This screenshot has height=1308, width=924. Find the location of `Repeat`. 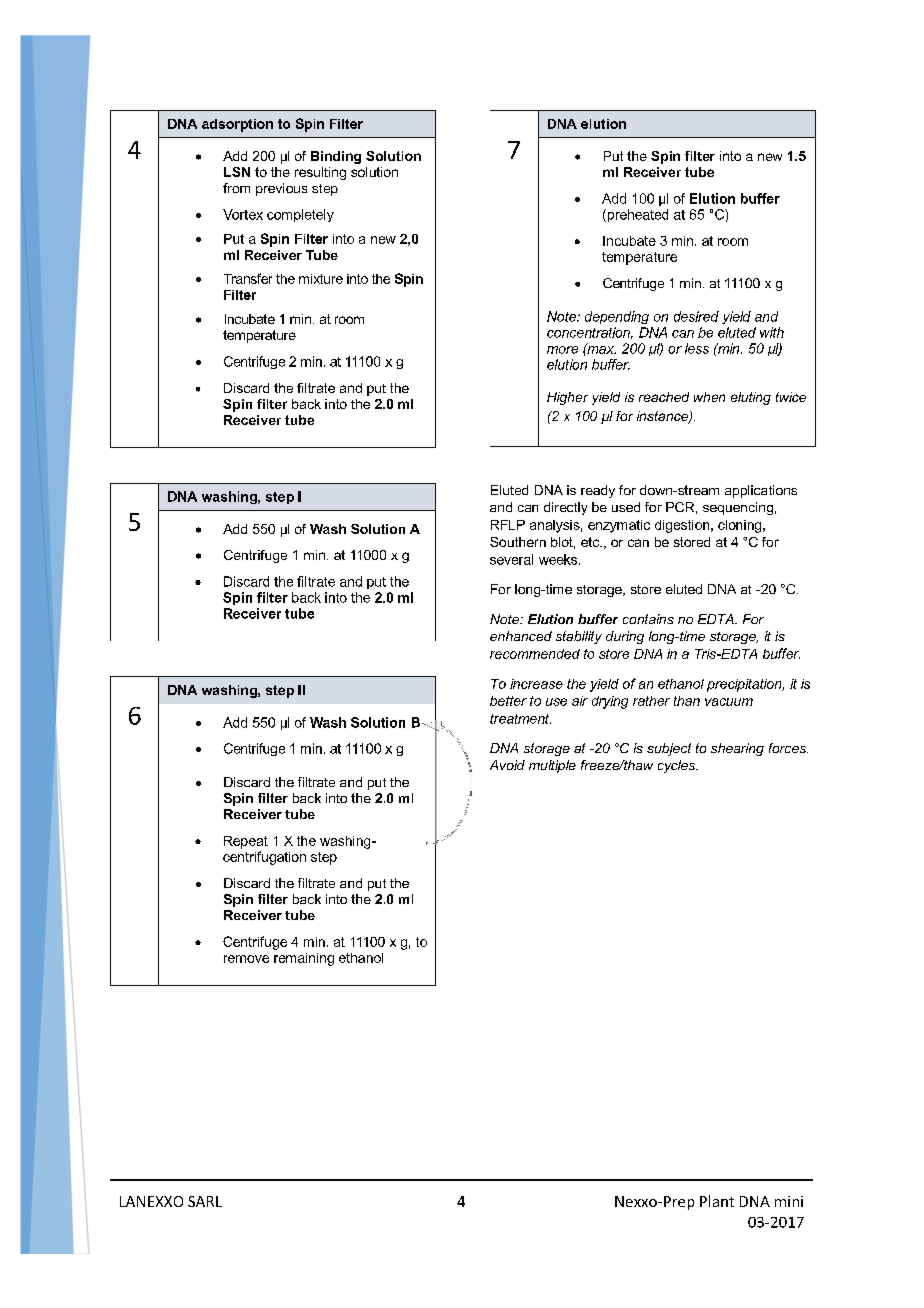

Repeat is located at coordinates (246, 842).
